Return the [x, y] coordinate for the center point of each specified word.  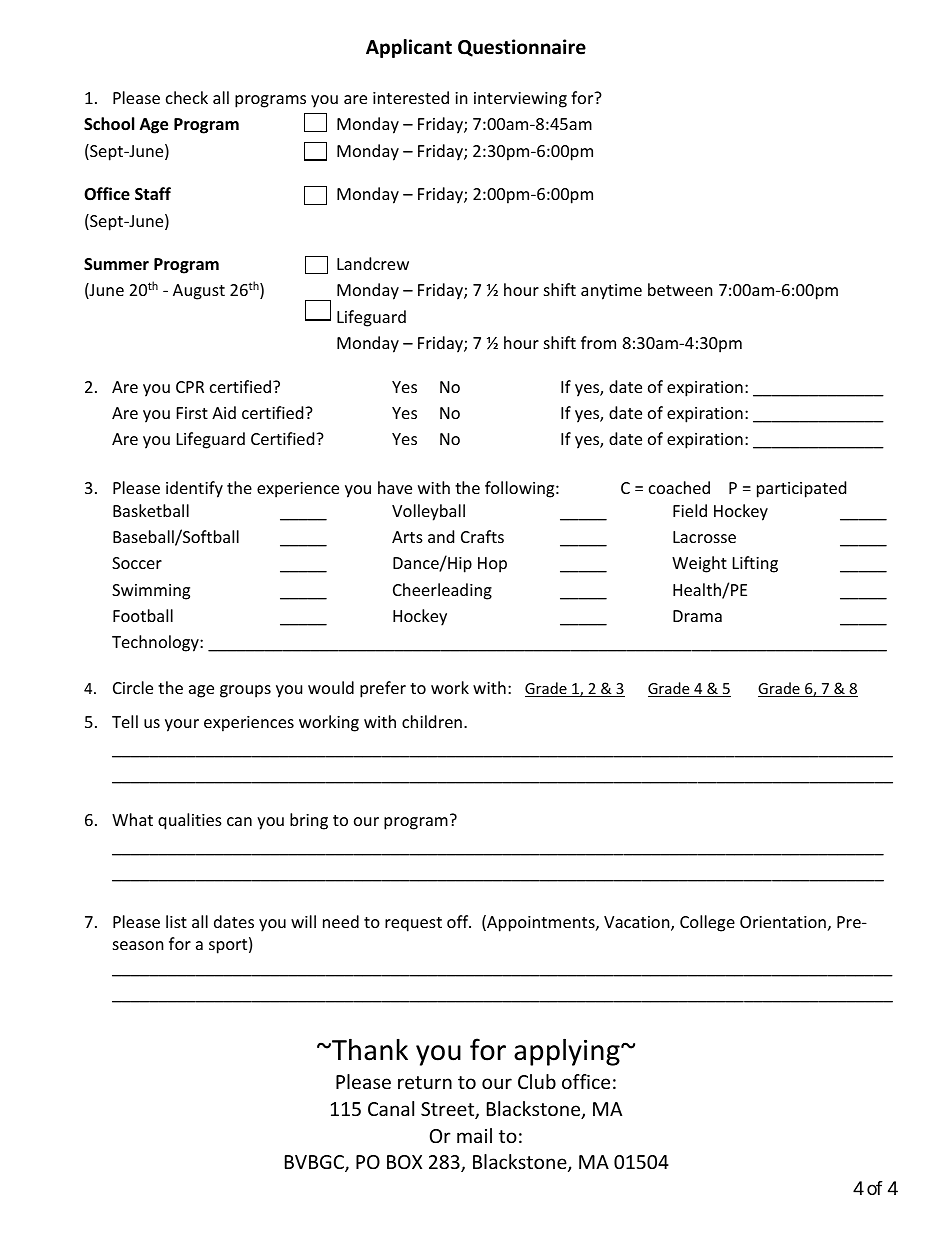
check [187, 97]
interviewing [520, 100]
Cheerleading [442, 591]
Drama [697, 616]
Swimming [151, 592]
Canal [391, 1108]
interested [411, 97]
